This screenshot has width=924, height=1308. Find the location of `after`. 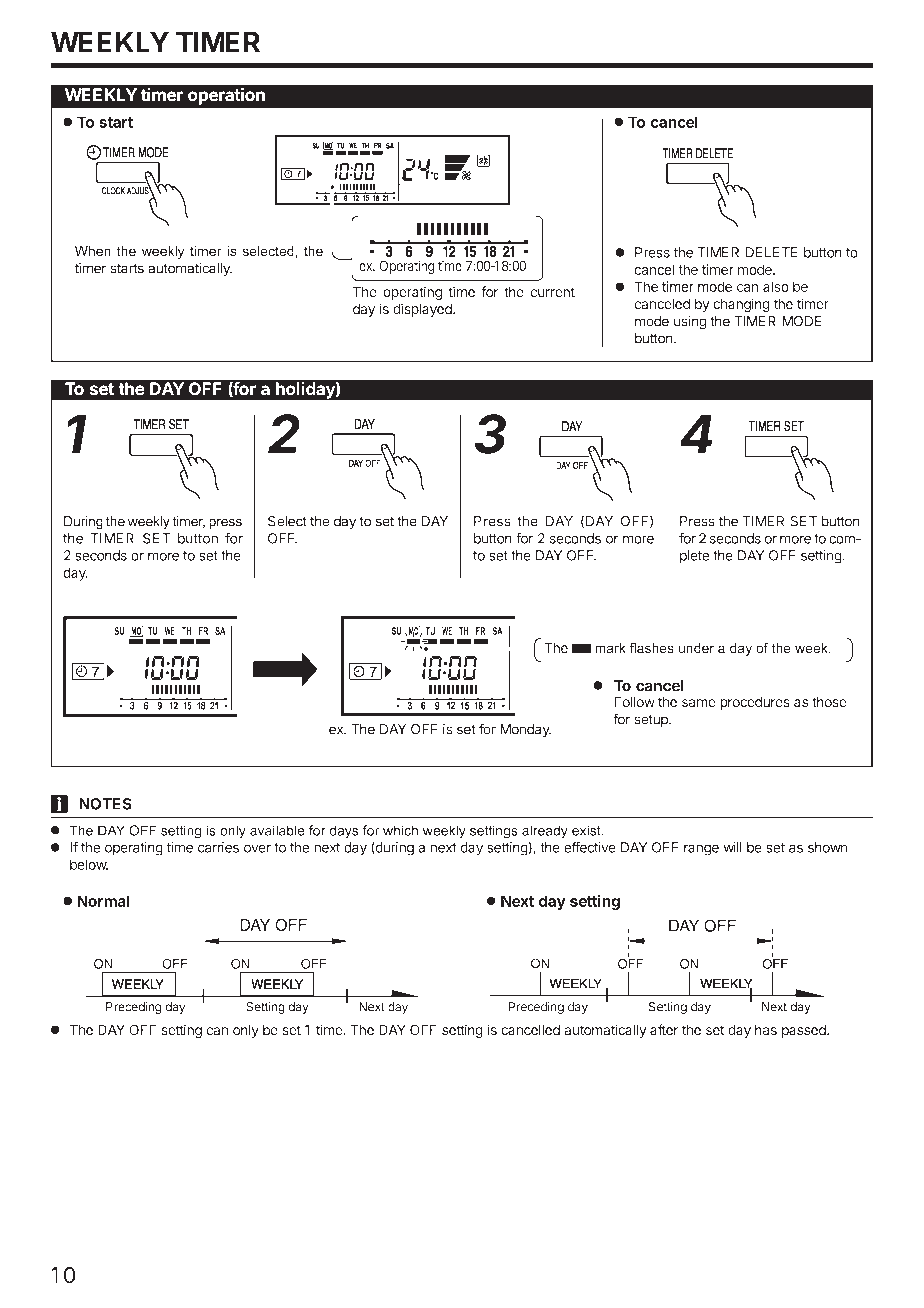

after is located at coordinates (664, 1029).
